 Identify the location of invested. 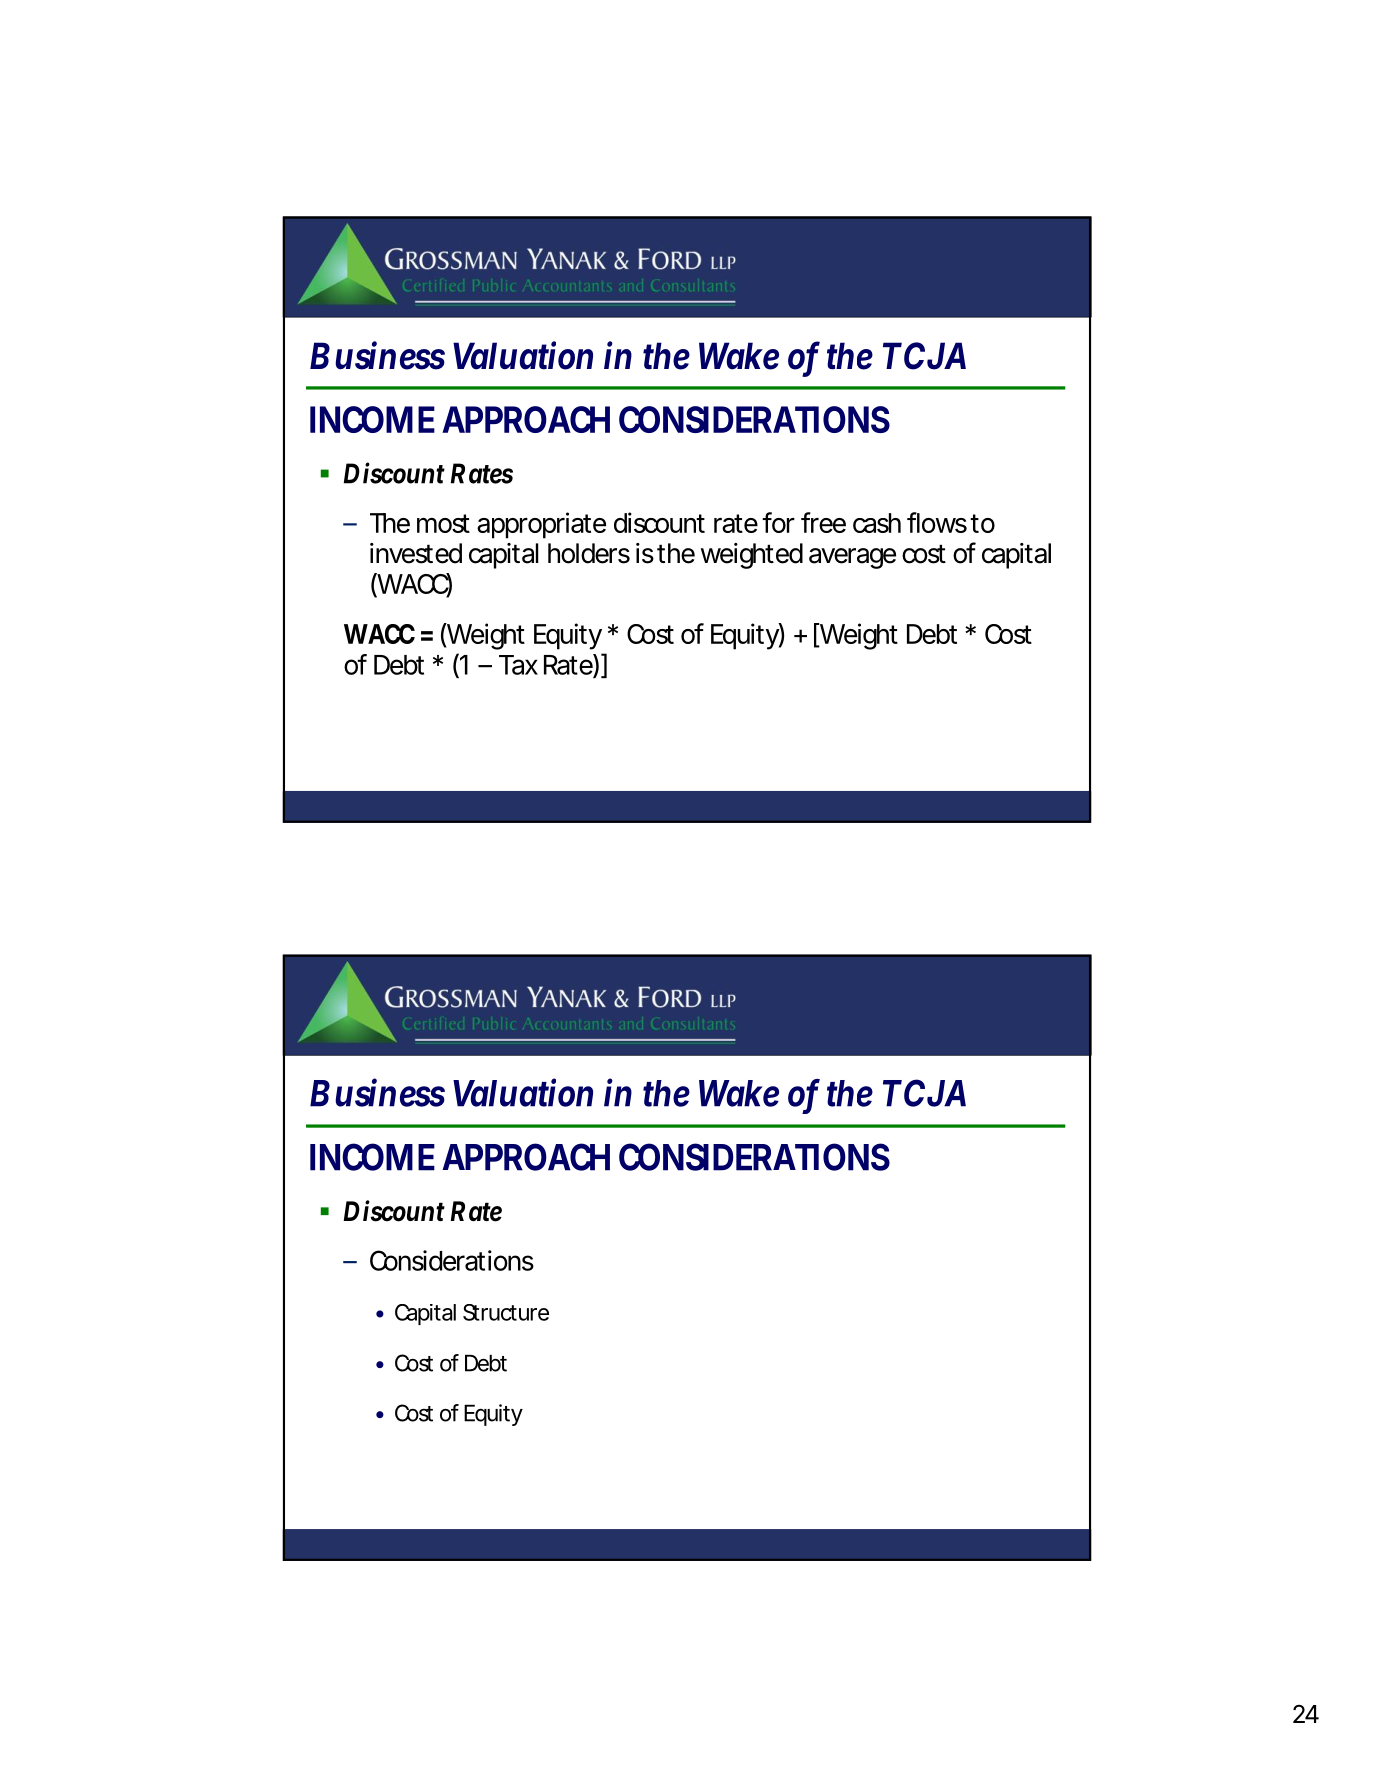
(416, 553).
